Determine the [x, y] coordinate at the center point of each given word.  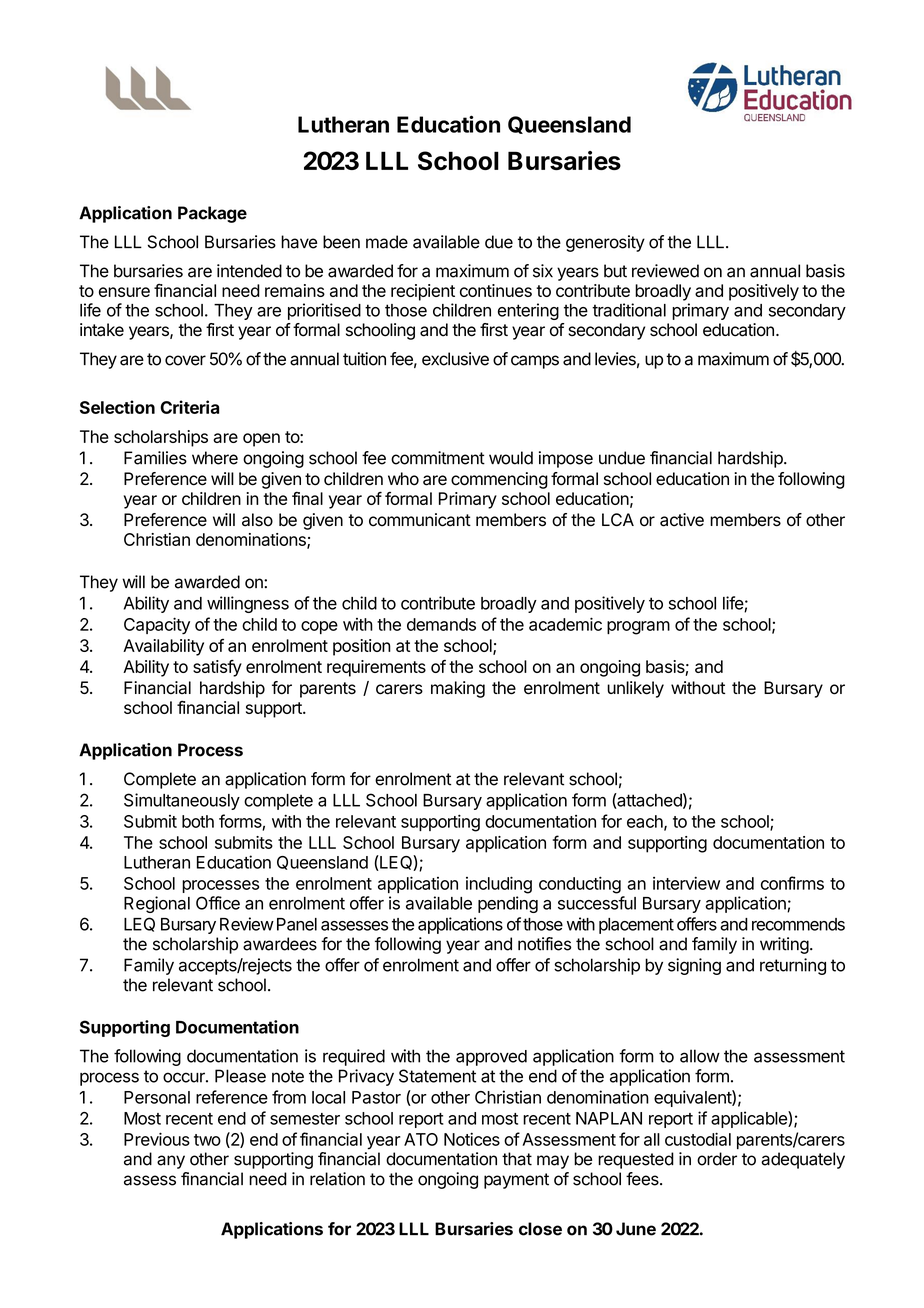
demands [441, 624]
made [387, 242]
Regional [157, 904]
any [171, 1162]
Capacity [157, 626]
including [499, 885]
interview [686, 883]
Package [212, 214]
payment [516, 1181]
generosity [605, 243]
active [682, 520]
